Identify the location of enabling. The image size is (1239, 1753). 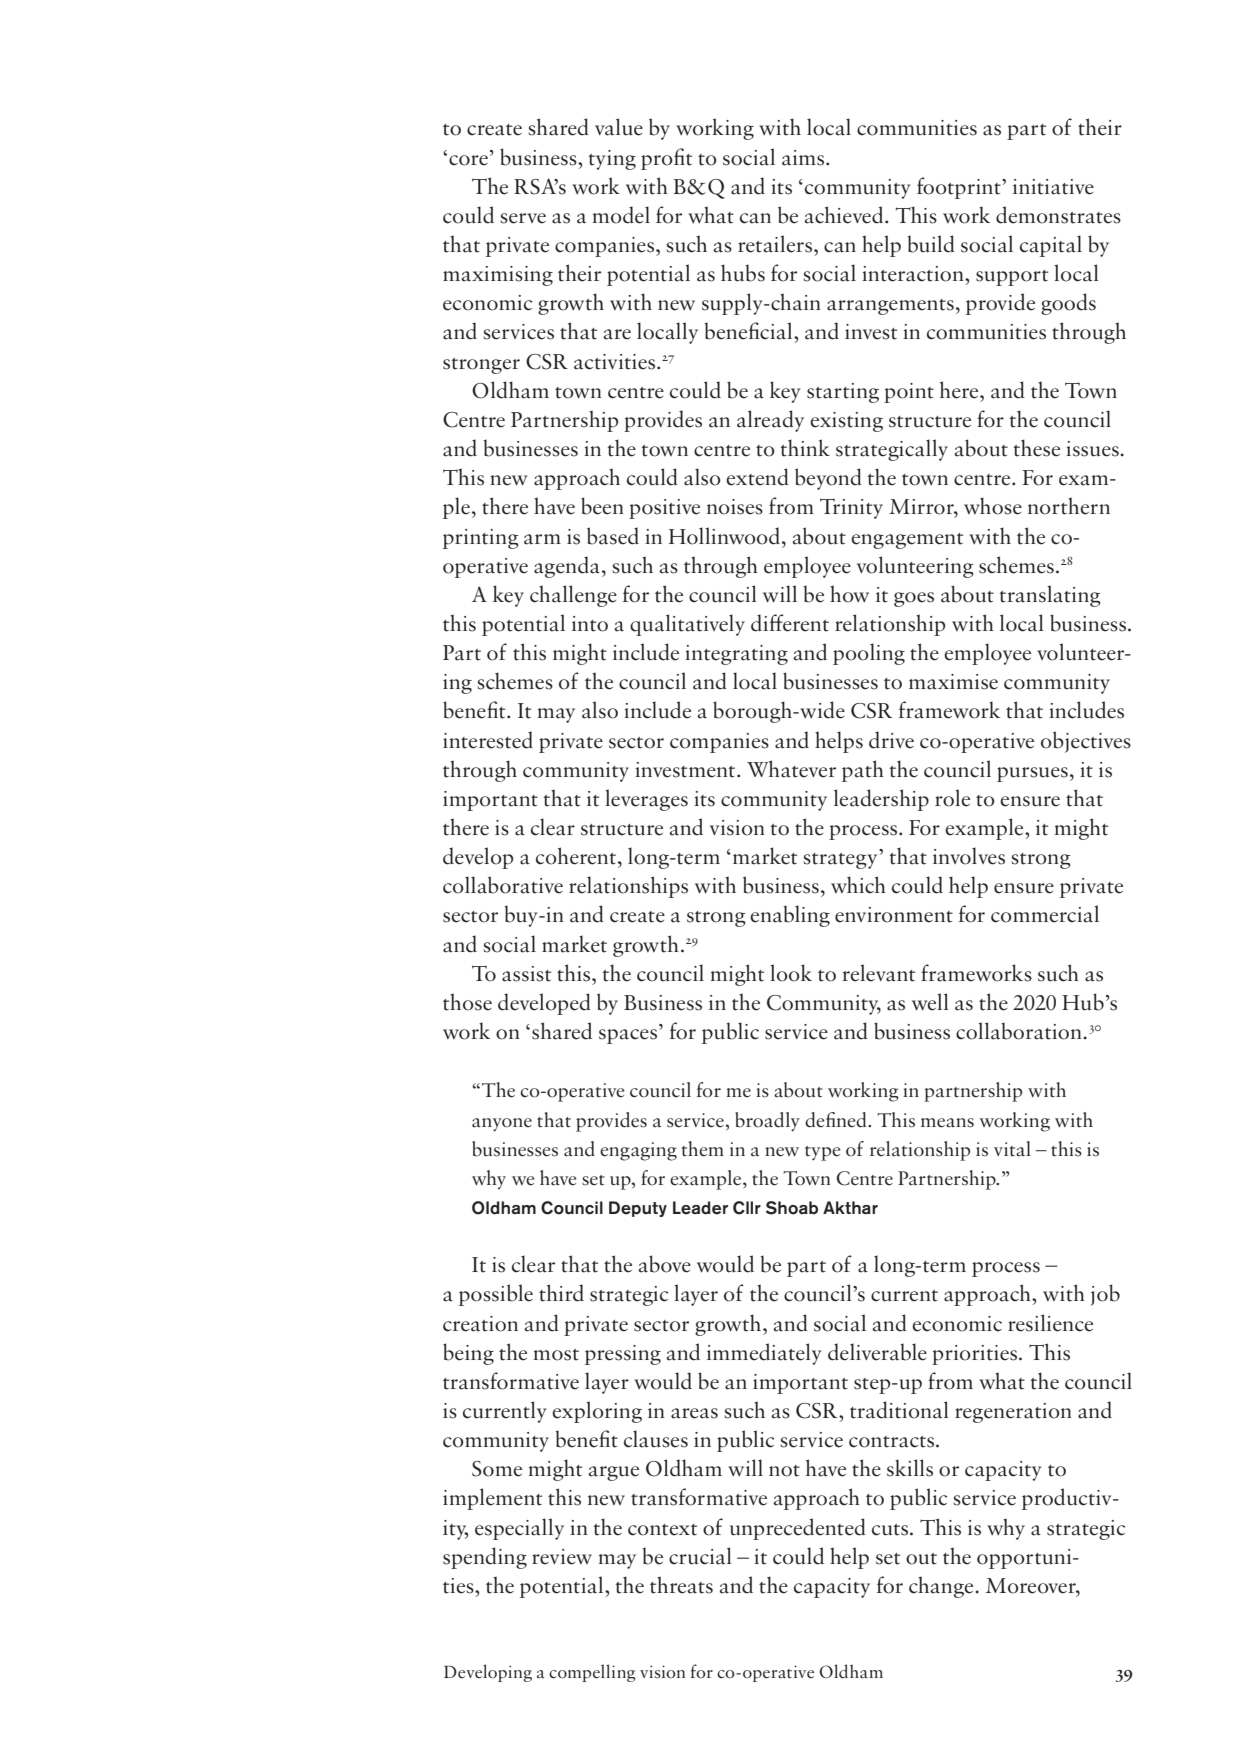
(790, 916).
